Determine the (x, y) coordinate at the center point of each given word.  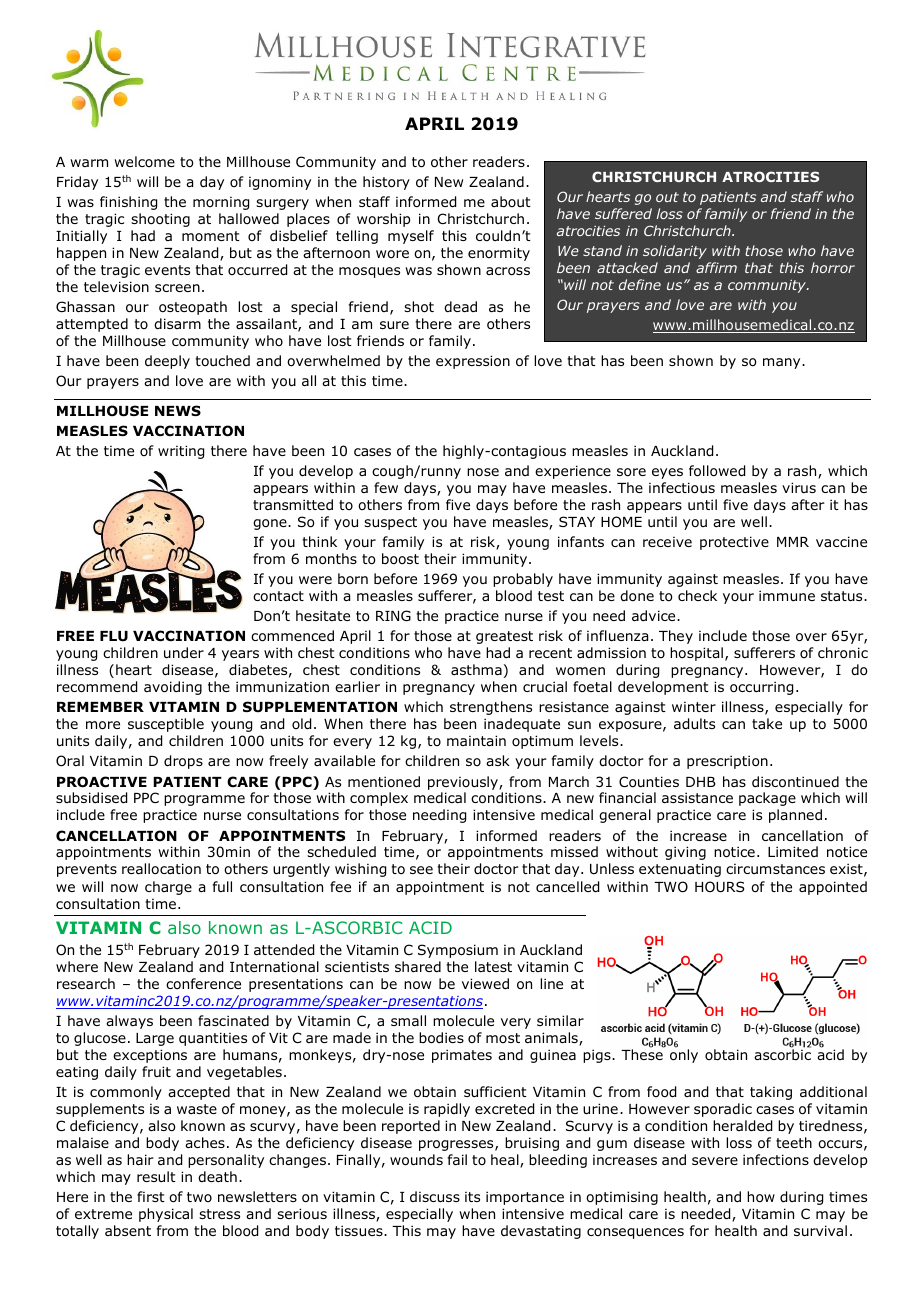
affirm (716, 267)
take (767, 723)
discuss (435, 1196)
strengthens (491, 708)
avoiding (173, 688)
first (151, 1196)
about (511, 201)
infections (776, 1160)
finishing (128, 203)
